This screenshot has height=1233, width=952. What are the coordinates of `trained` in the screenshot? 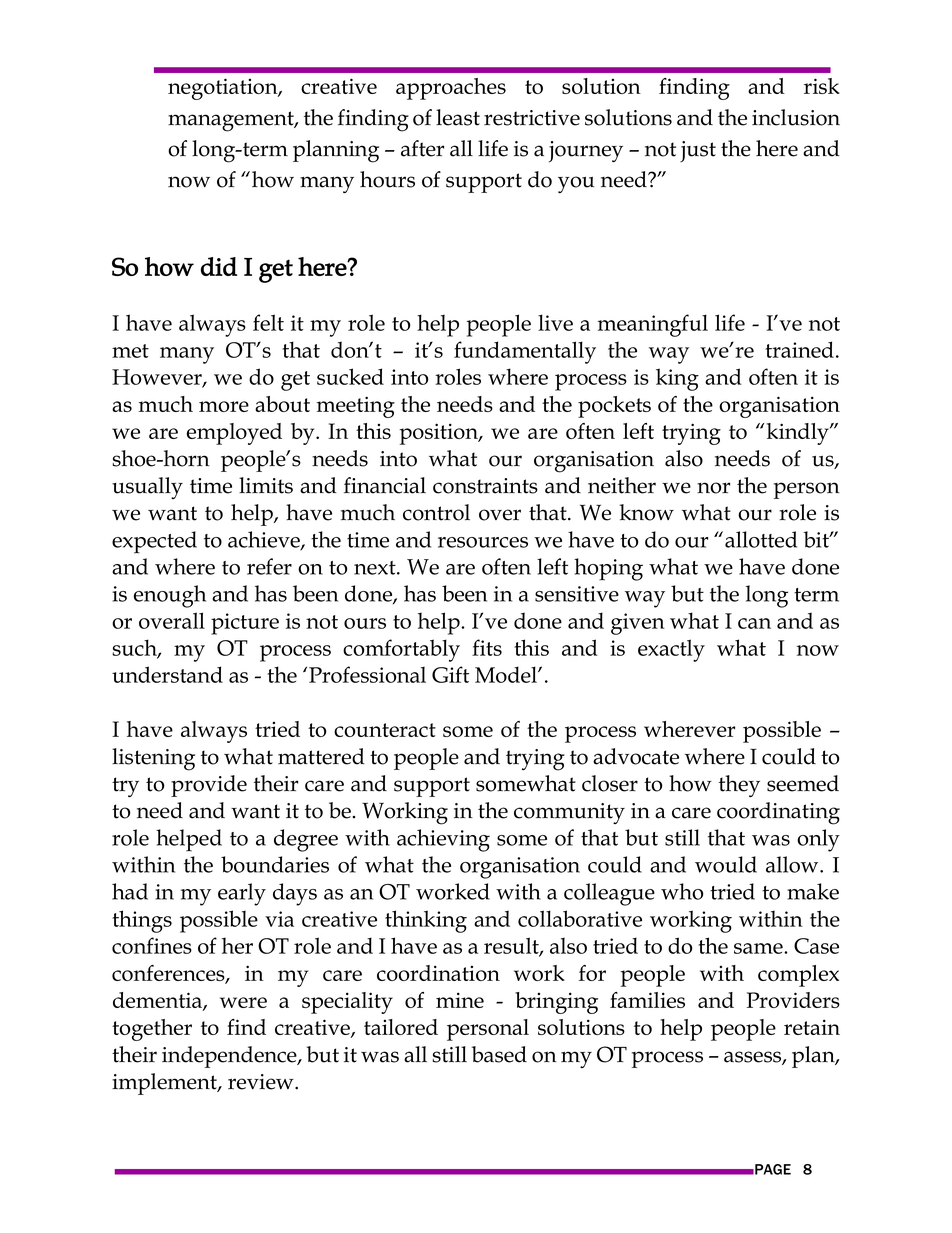 It's located at (799, 349).
